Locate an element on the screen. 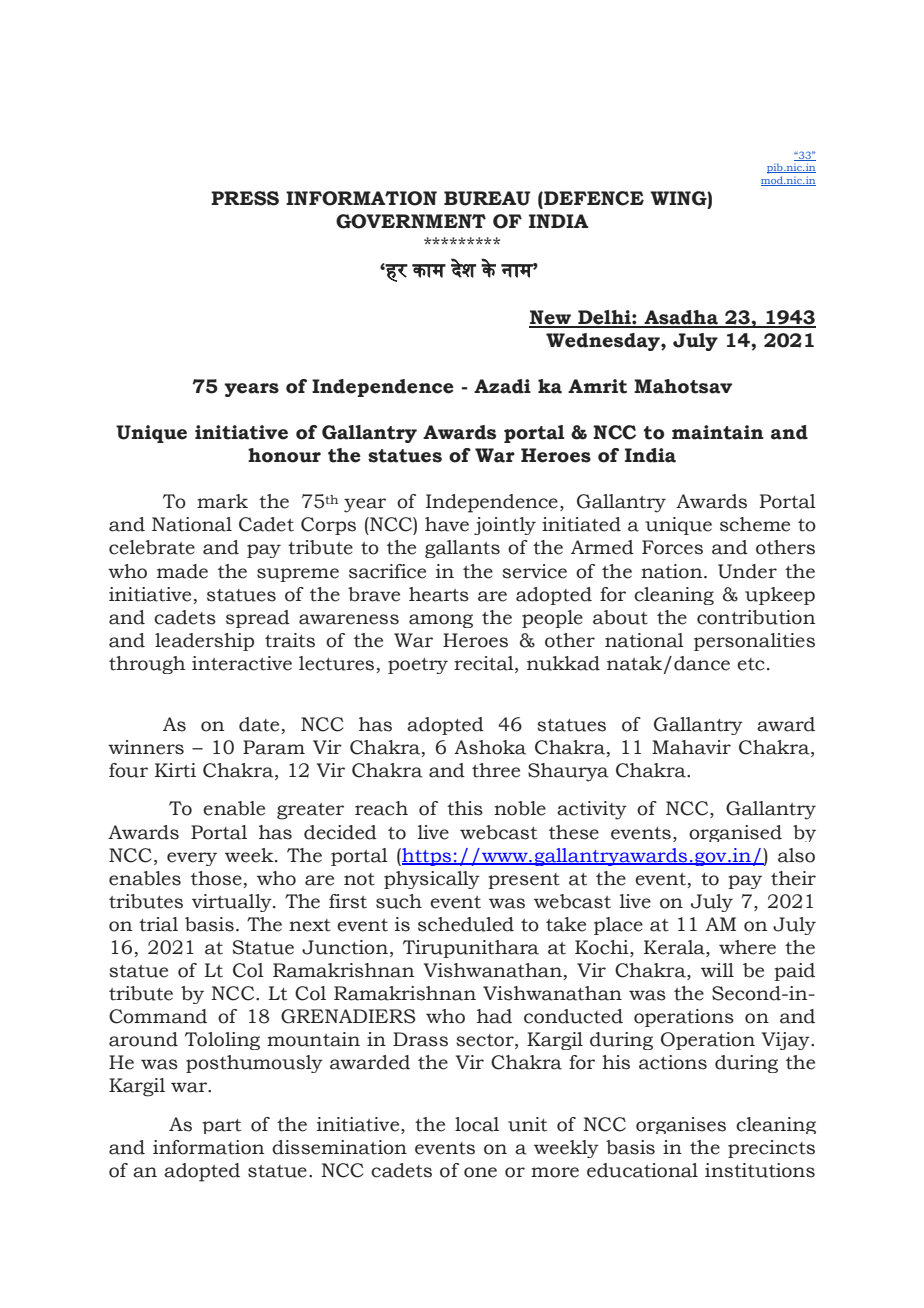 The height and width of the screenshot is (1308, 924). where is located at coordinates (747, 947).
